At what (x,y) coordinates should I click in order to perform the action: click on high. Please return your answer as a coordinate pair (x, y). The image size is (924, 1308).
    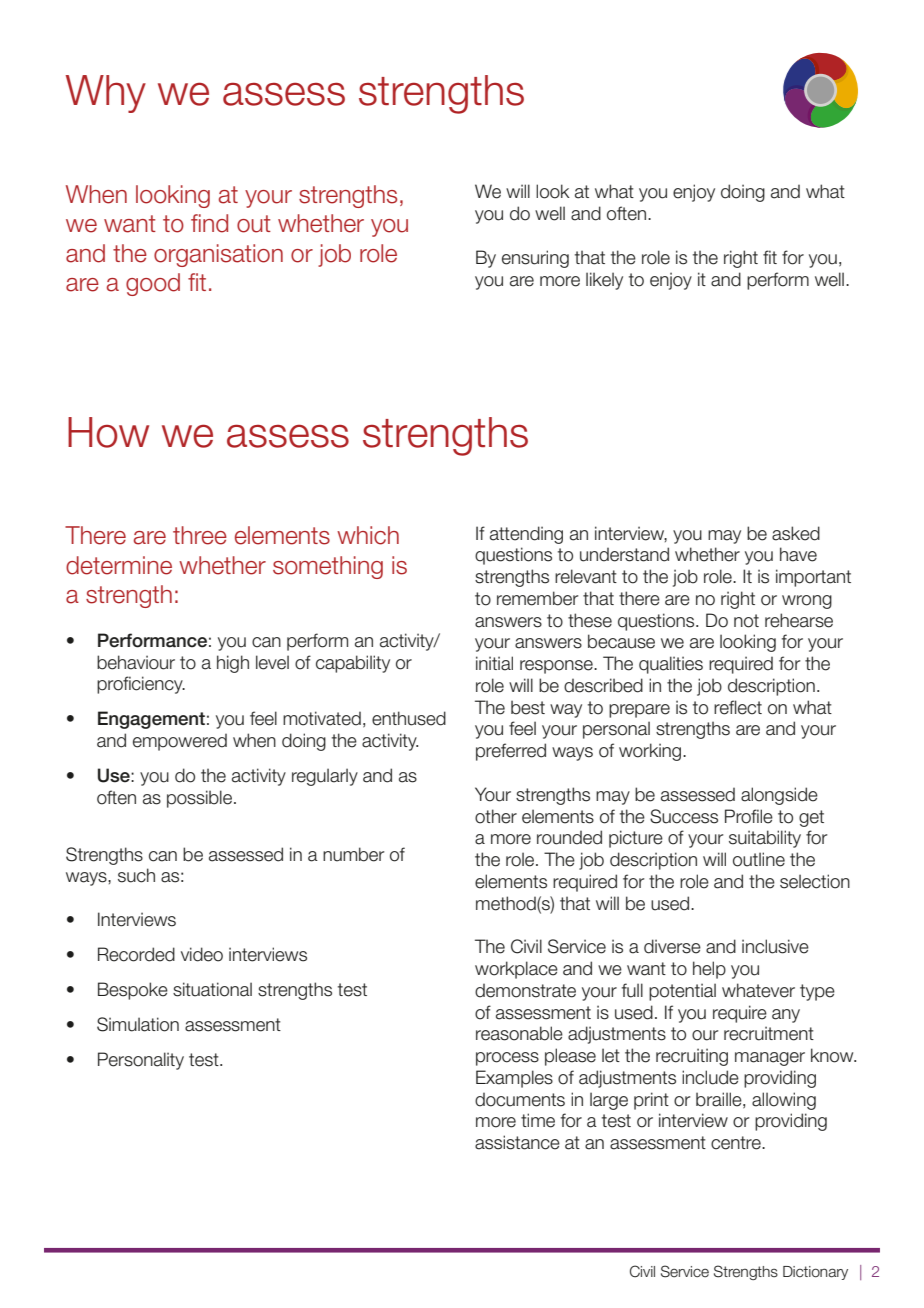
    Looking at the image, I should click on (233, 664).
